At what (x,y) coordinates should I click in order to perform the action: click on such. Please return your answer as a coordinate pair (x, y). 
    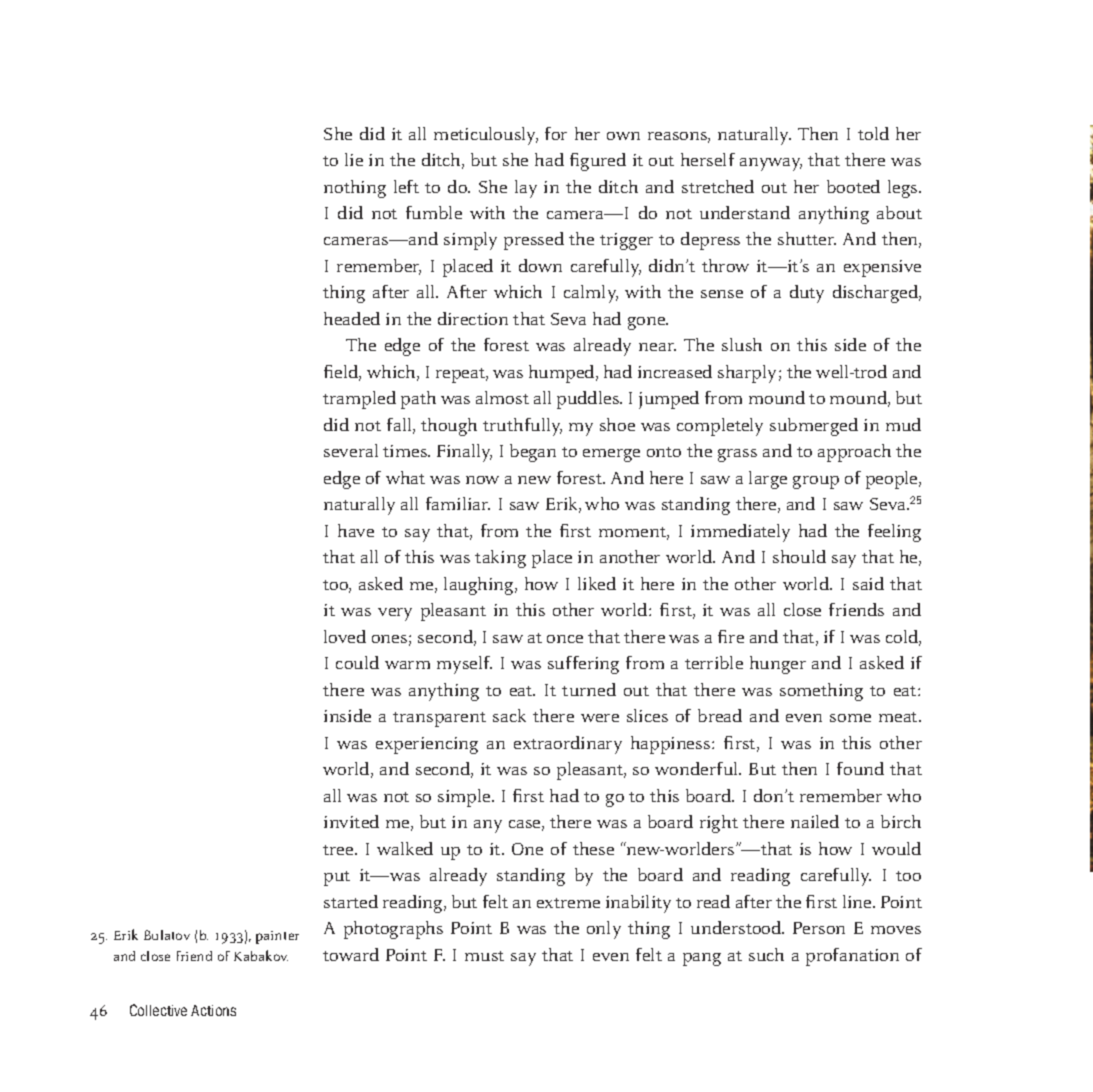
    Looking at the image, I should click on (766, 954).
